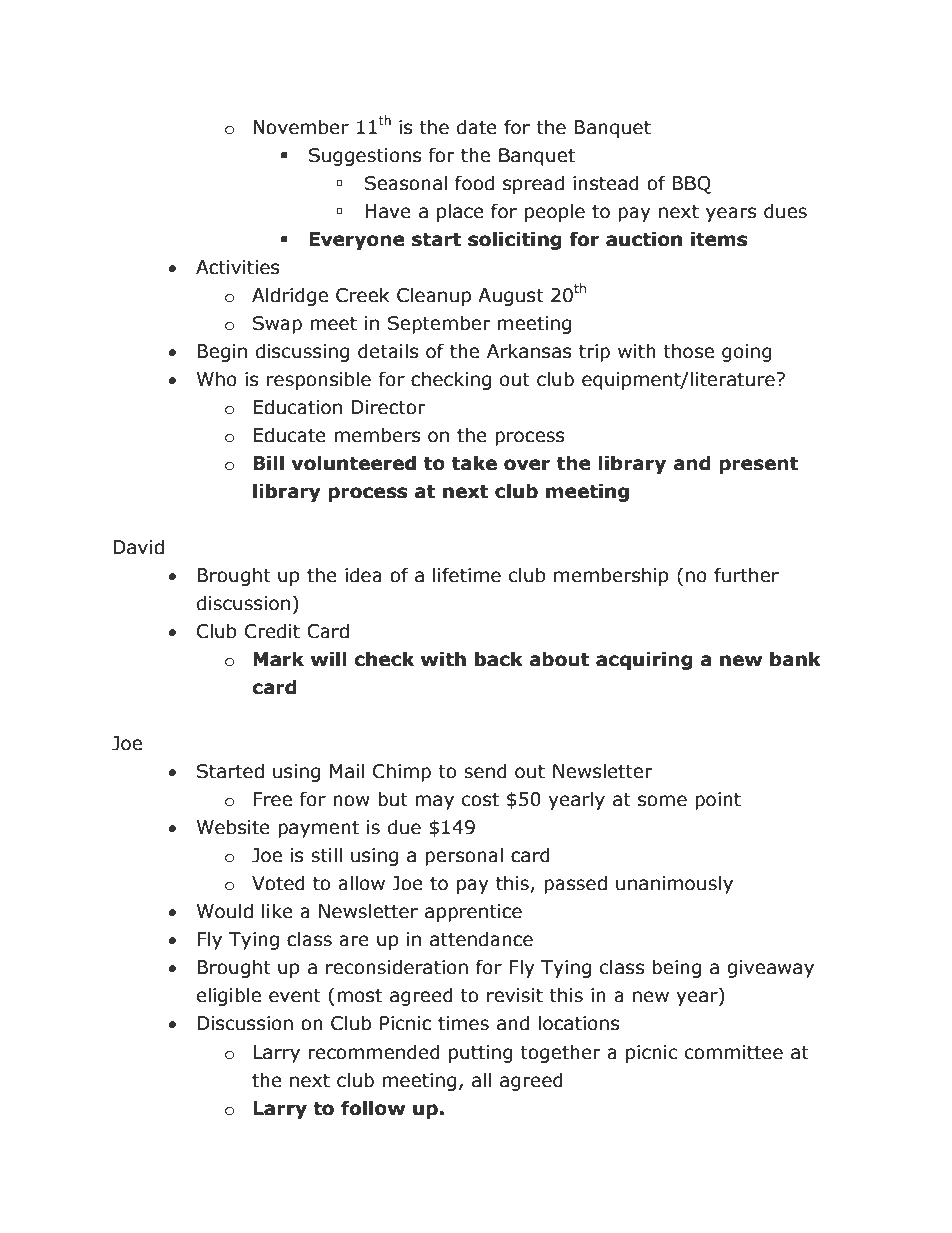 This page has width=952, height=1233. I want to click on lifetime, so click(467, 575).
